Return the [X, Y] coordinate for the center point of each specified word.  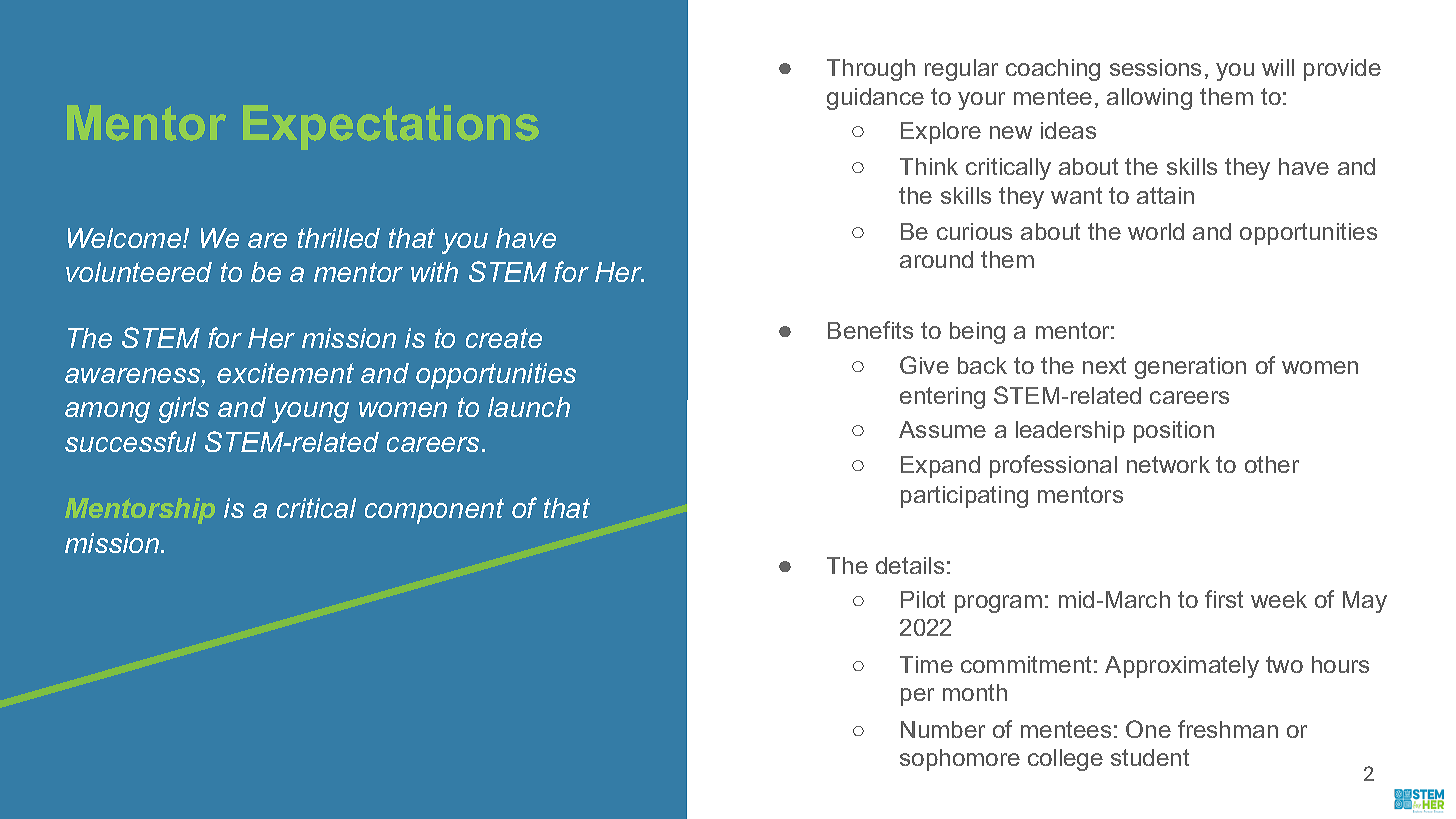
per [917, 697]
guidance [875, 99]
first [1224, 599]
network [1168, 464]
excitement [285, 373]
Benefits [870, 330]
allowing [1149, 99]
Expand [940, 467]
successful [130, 441]
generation [1190, 368]
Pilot [923, 599]
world [1156, 231]
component [434, 511]
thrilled [339, 238]
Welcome [126, 238]
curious [974, 231]
